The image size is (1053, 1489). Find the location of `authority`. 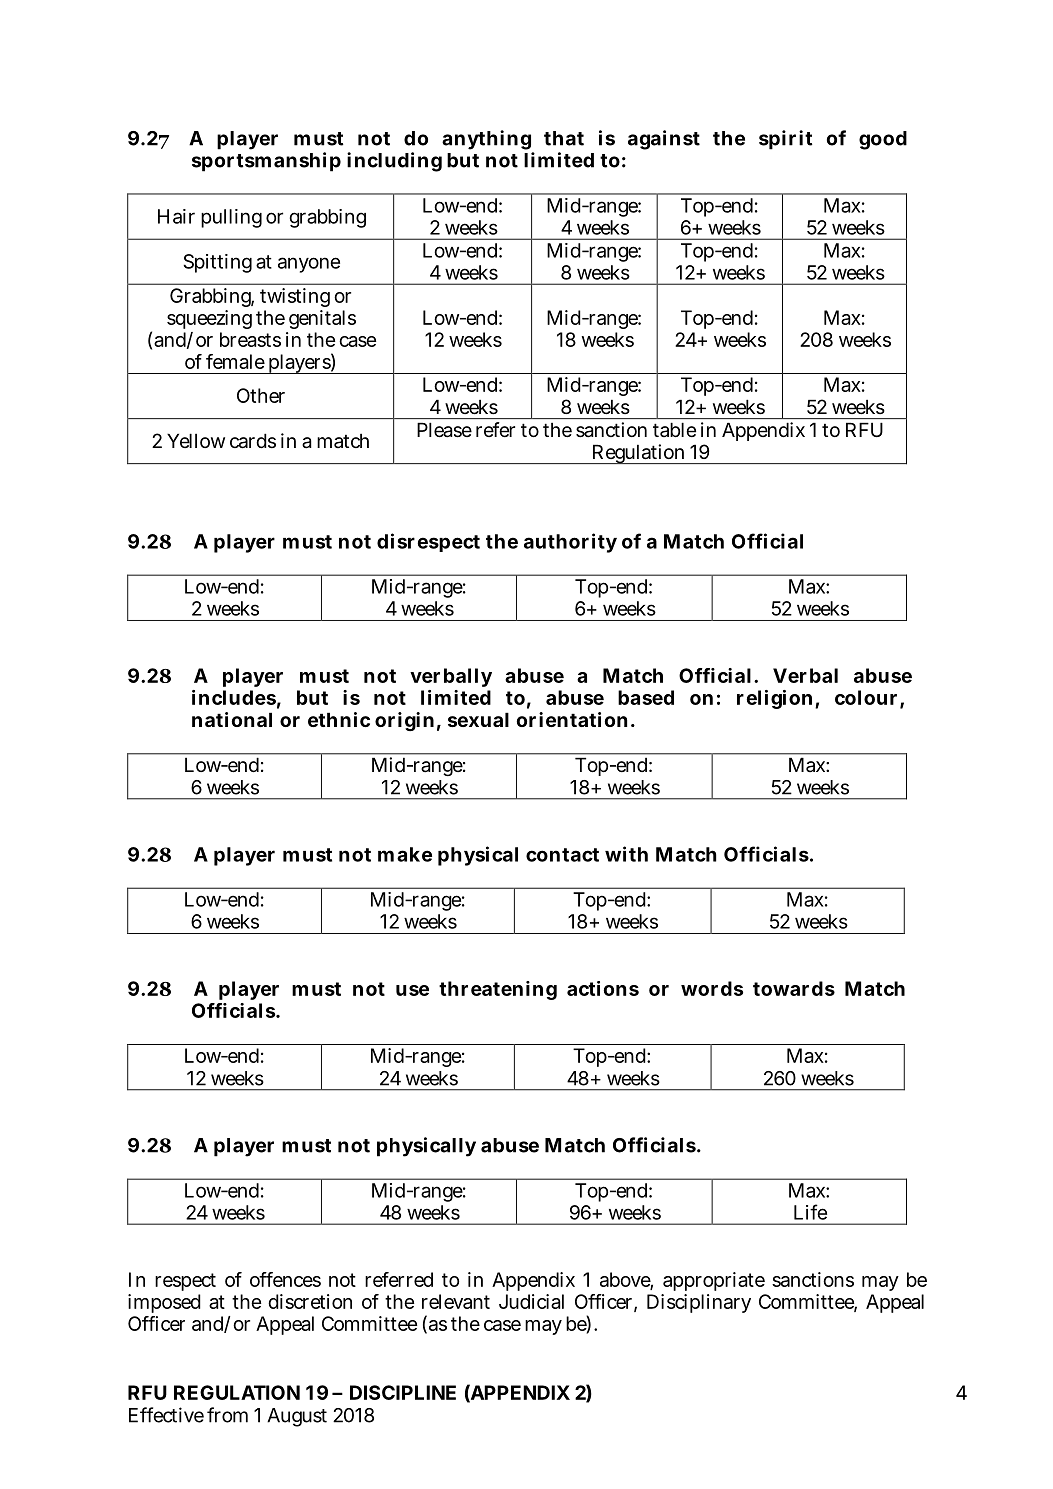

authority is located at coordinates (570, 543).
